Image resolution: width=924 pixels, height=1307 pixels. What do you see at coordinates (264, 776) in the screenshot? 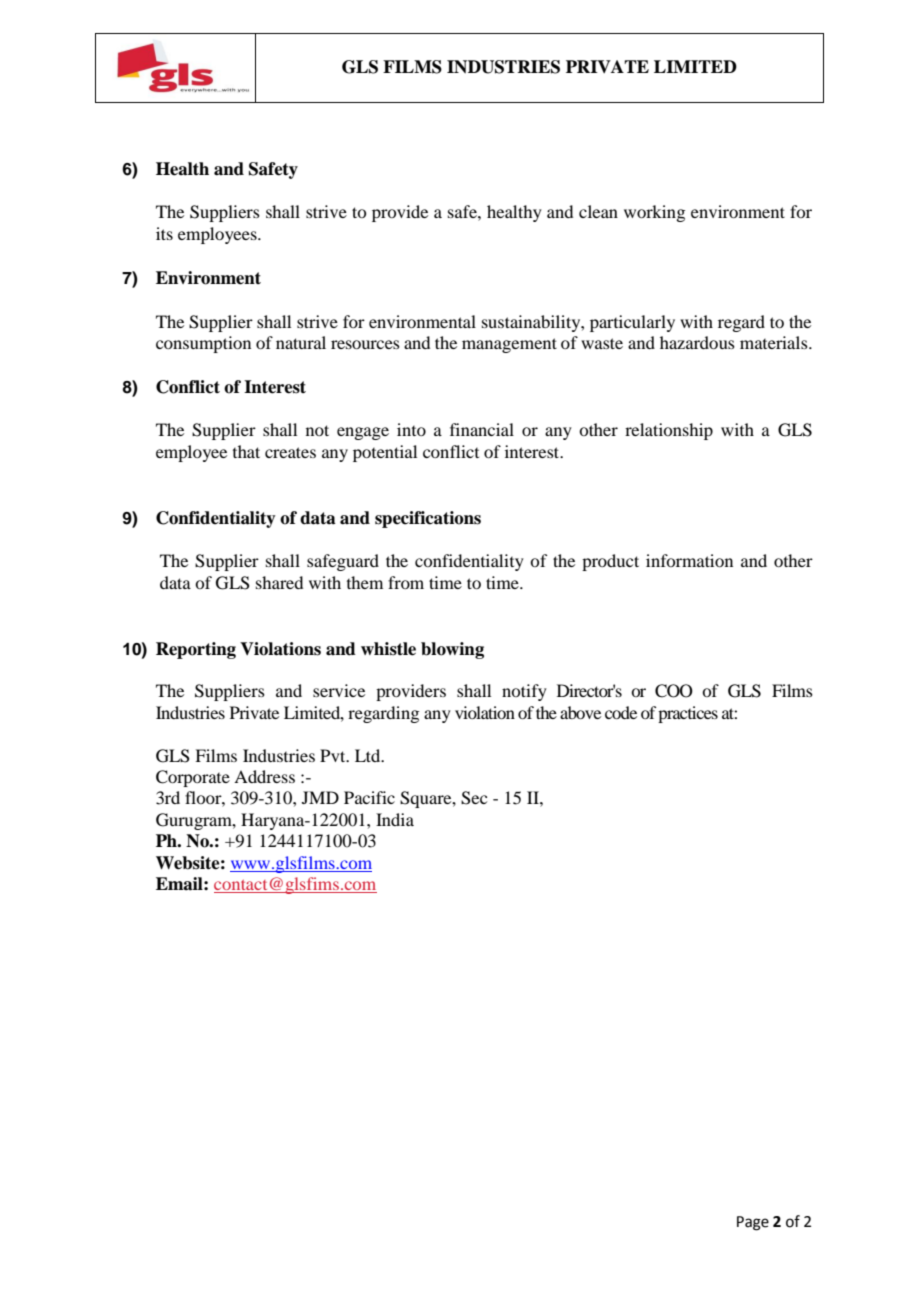
I see `Address` at bounding box center [264, 776].
